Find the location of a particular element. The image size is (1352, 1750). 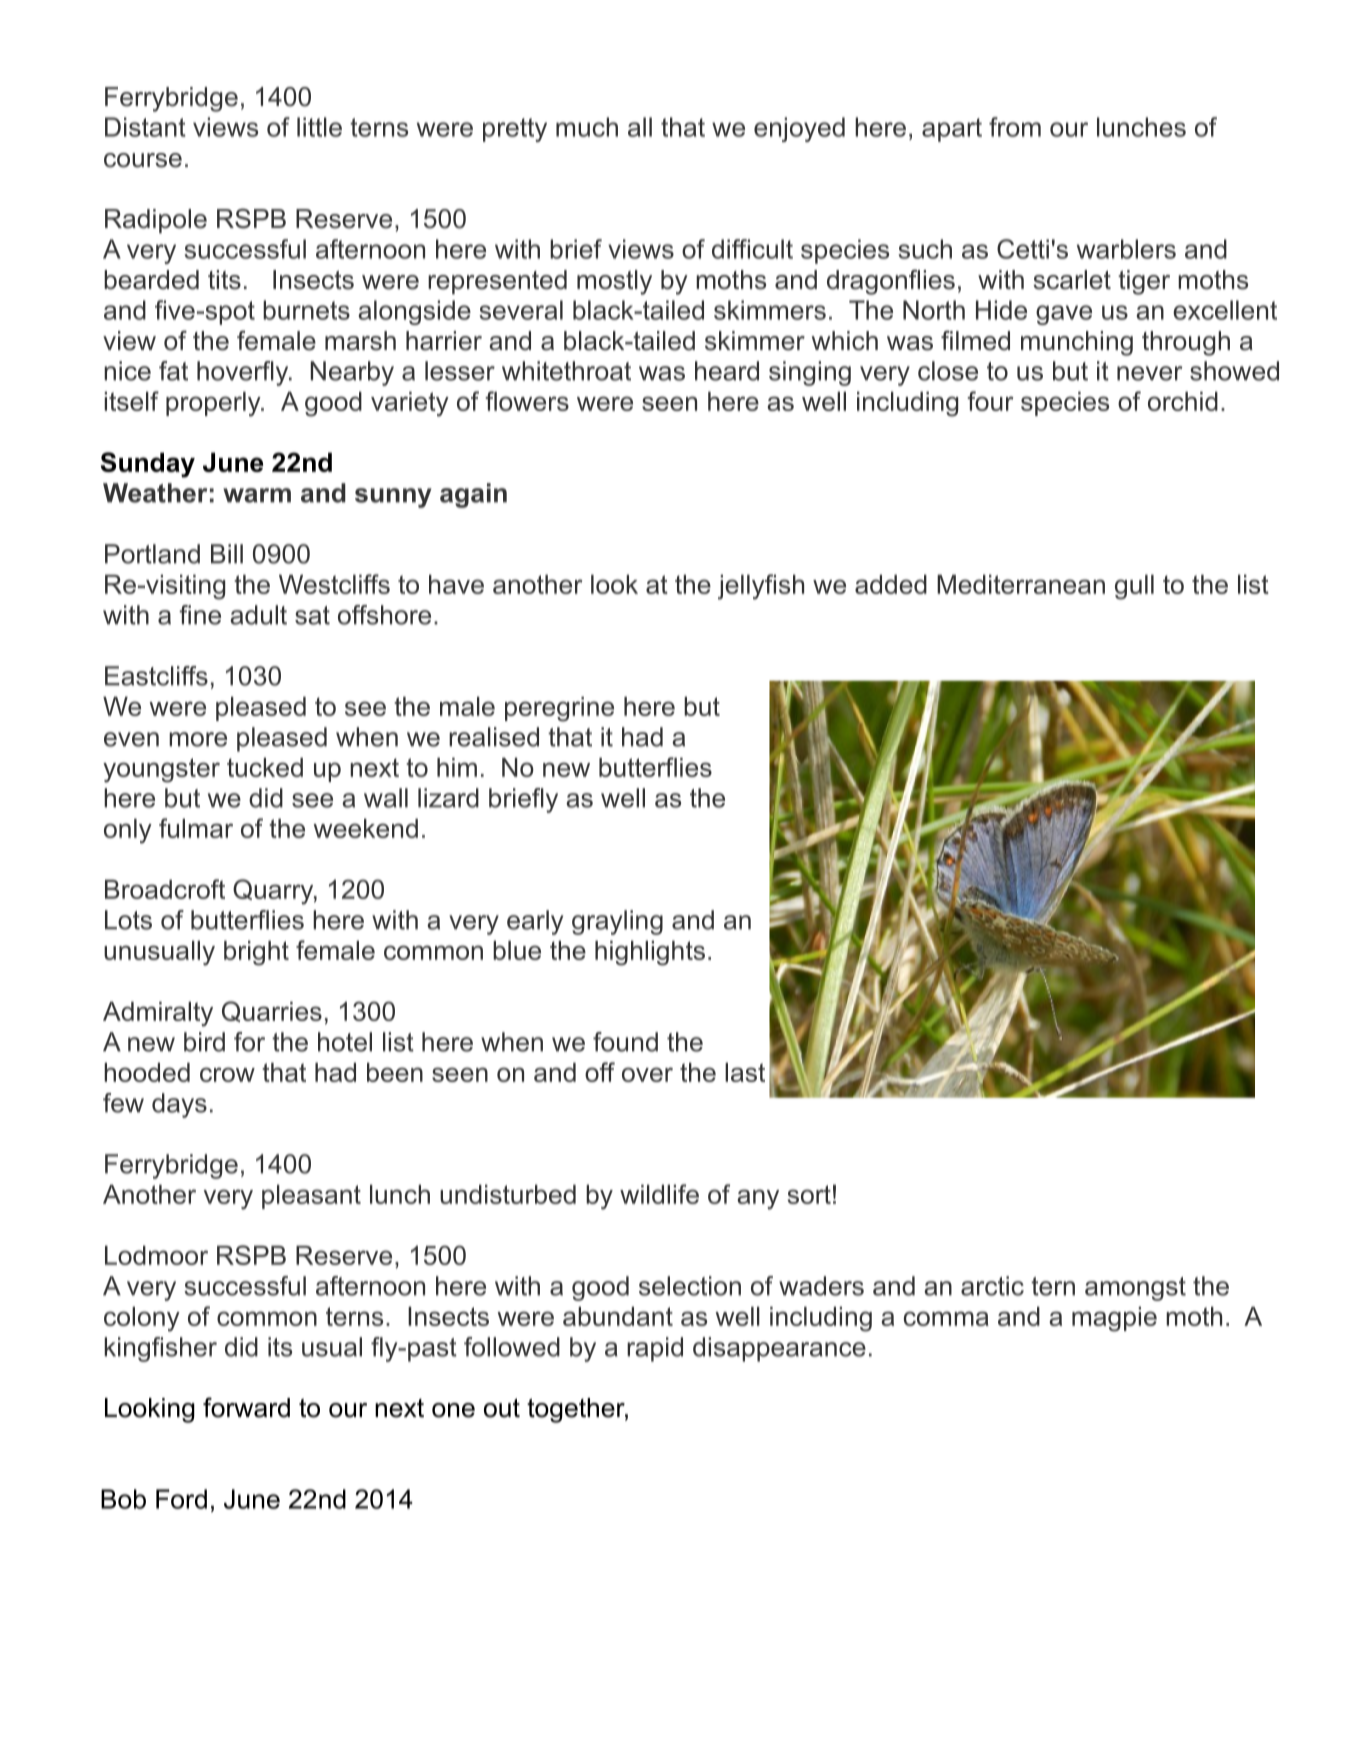

Mediterranean is located at coordinates (1021, 584).
